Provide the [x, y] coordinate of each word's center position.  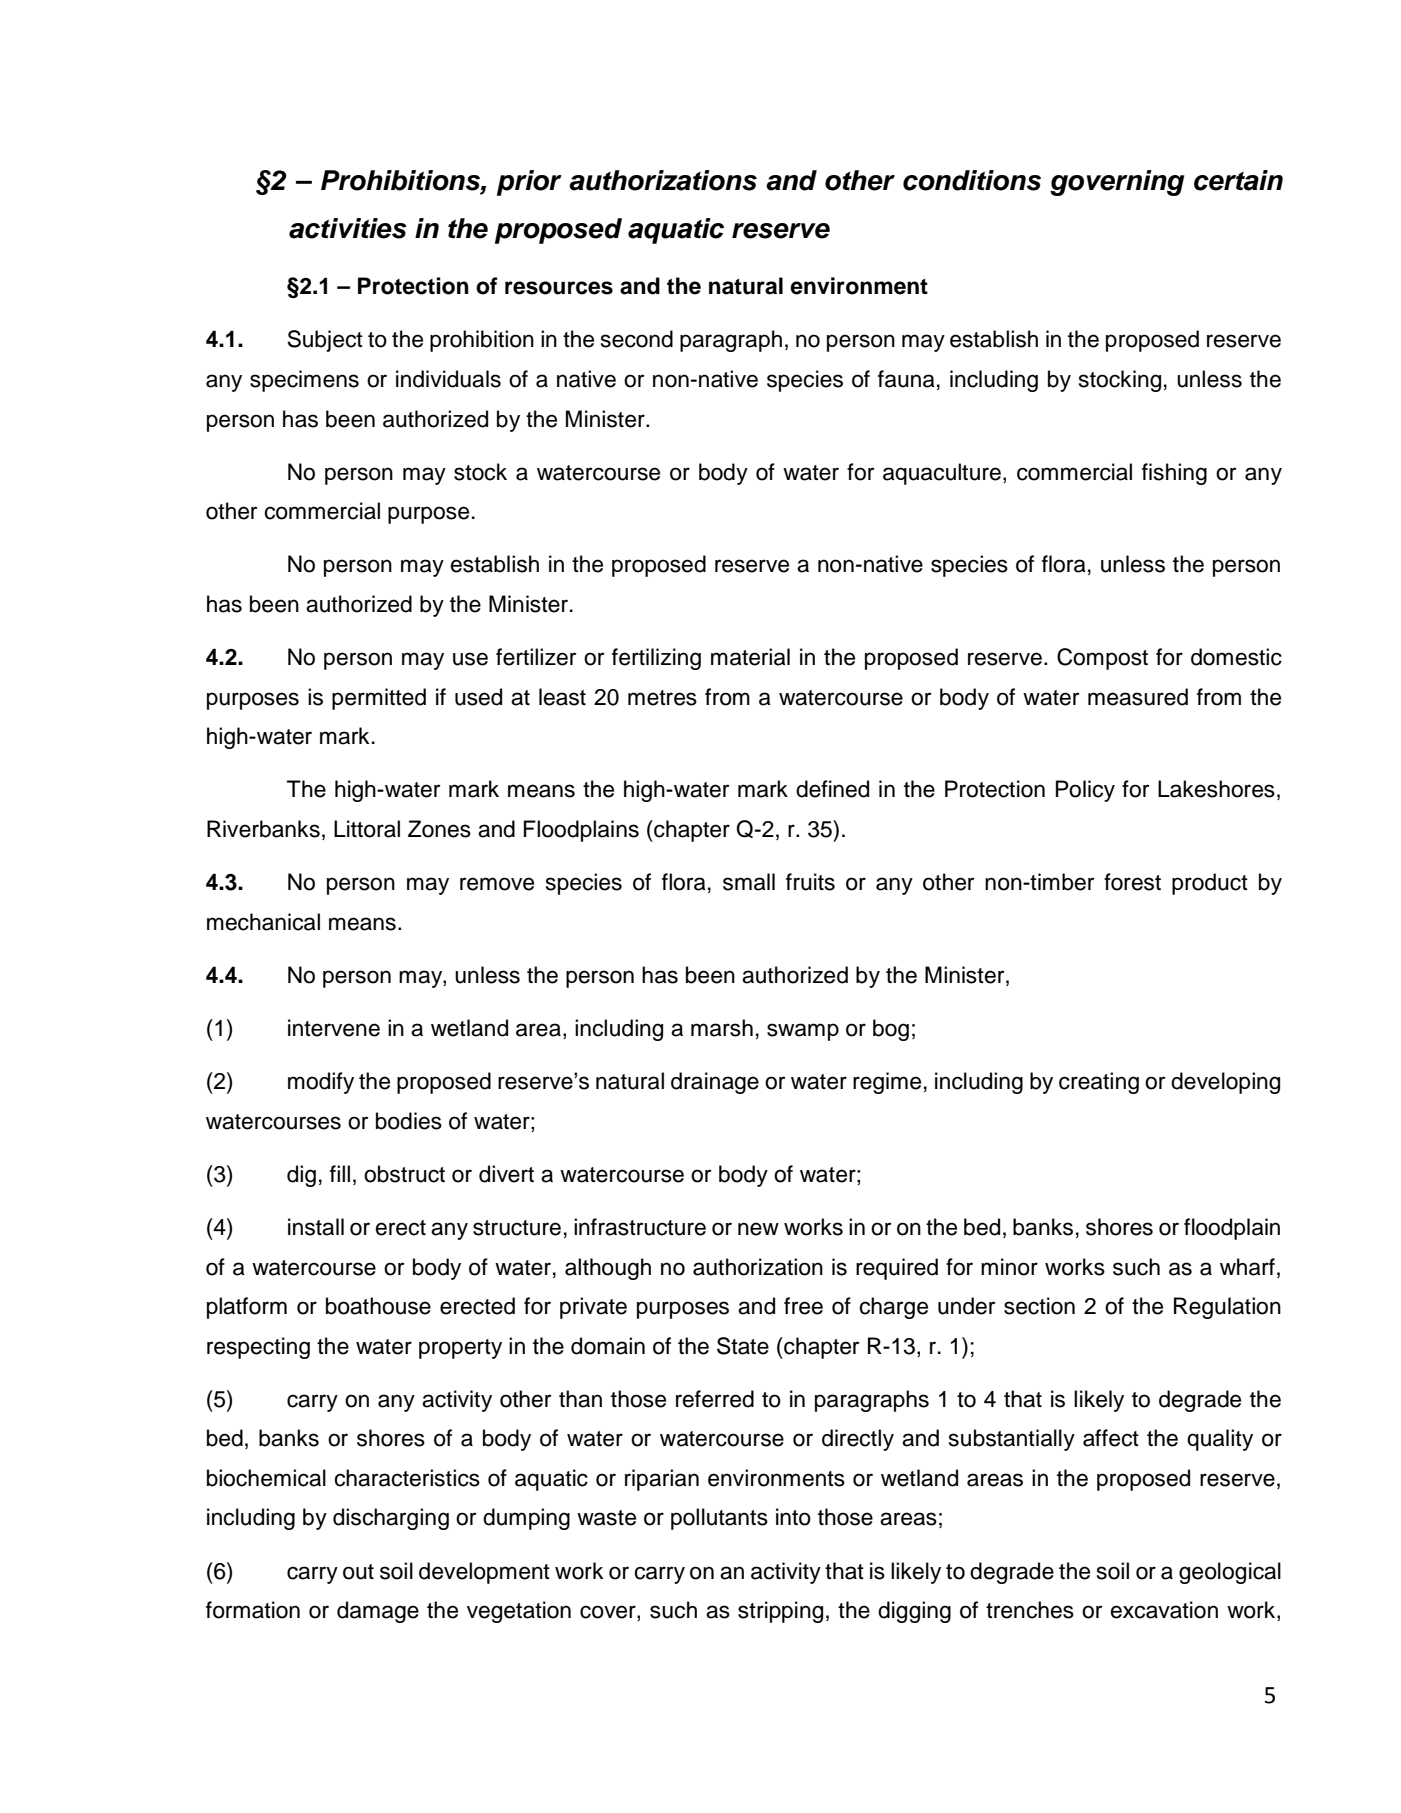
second [637, 339]
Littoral [367, 829]
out [358, 1572]
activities [348, 228]
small [749, 882]
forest [1132, 882]
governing [1117, 183]
